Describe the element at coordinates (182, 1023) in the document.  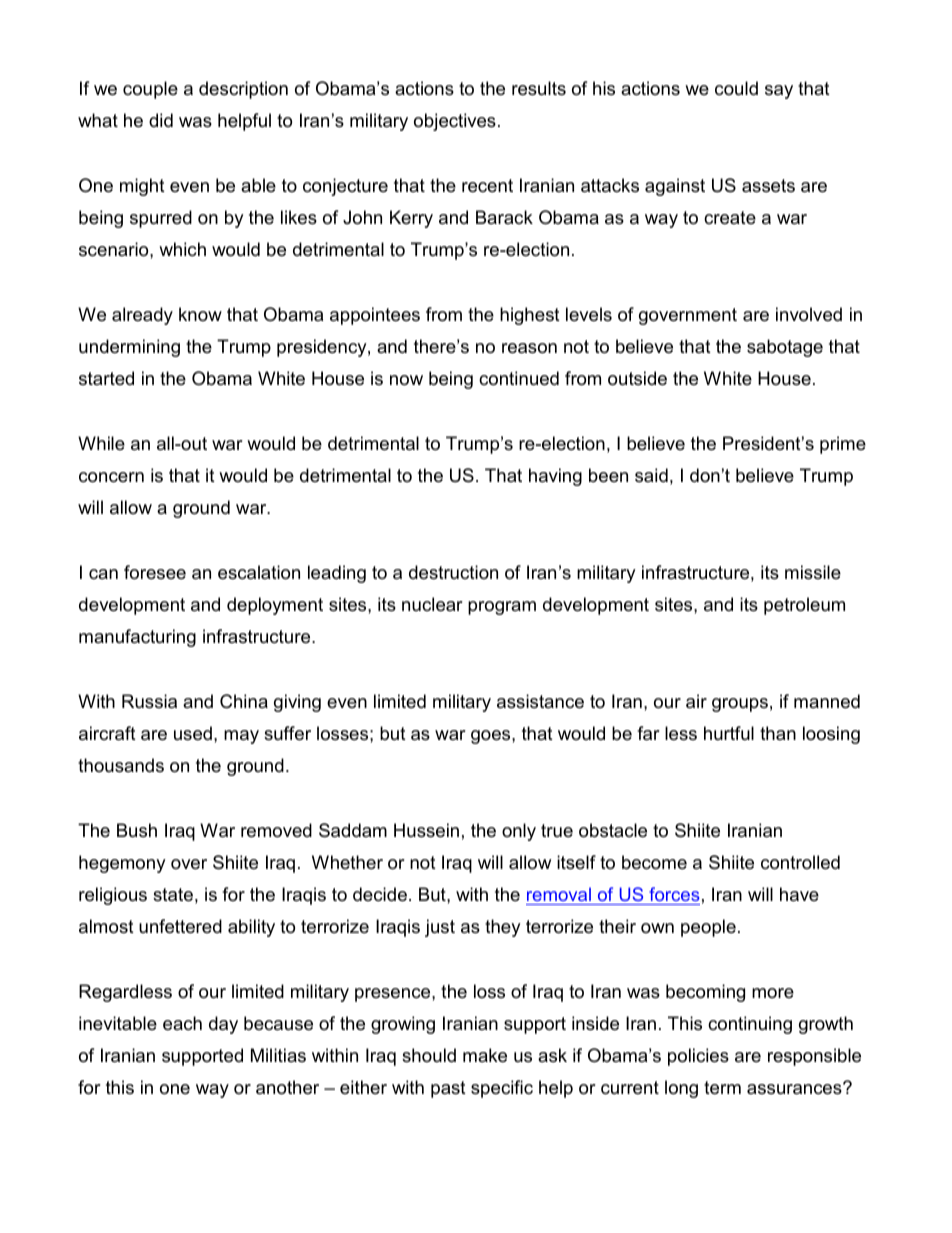
I see `each` at that location.
